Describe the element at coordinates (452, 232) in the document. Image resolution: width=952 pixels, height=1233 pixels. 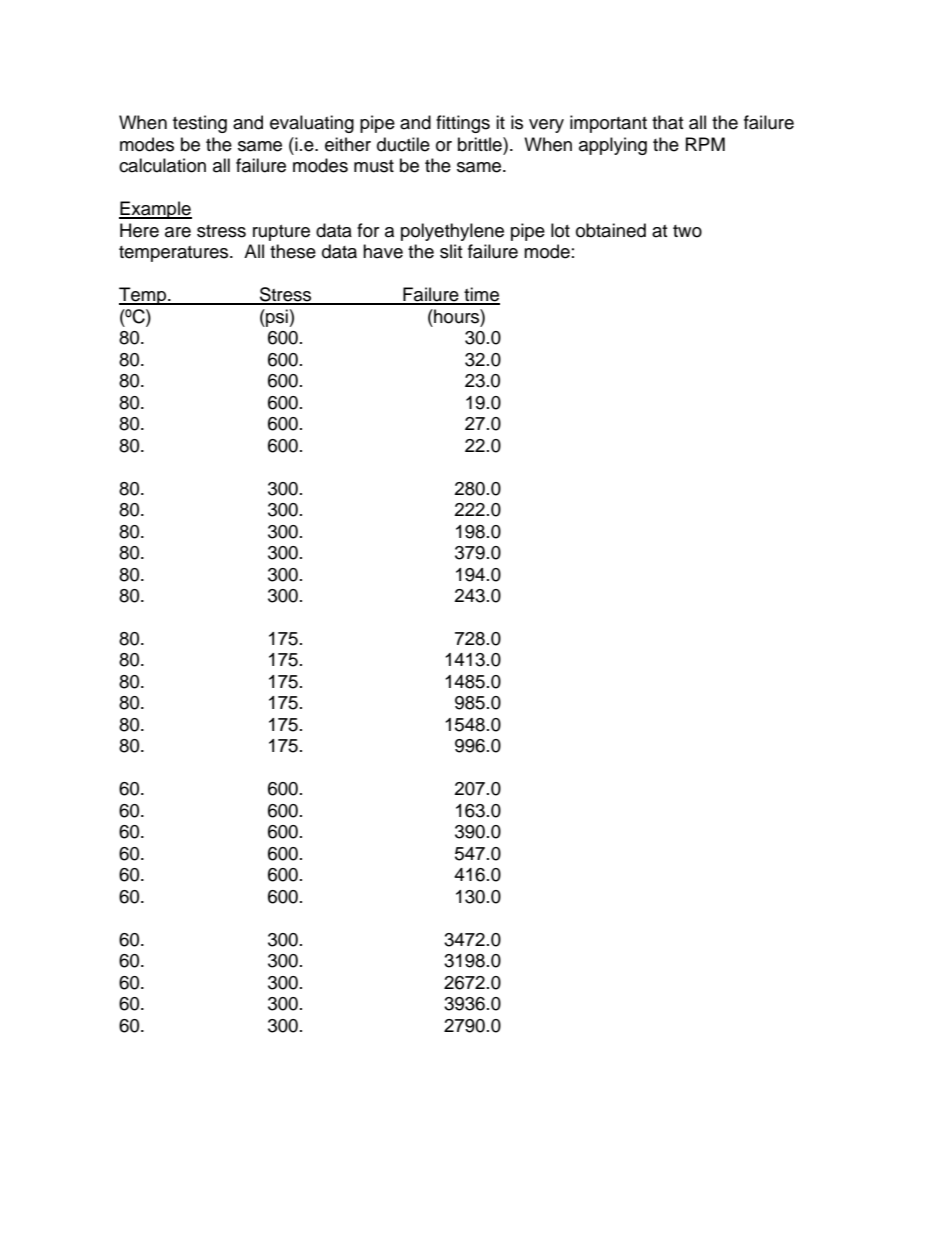
I see `polyethylene` at that location.
